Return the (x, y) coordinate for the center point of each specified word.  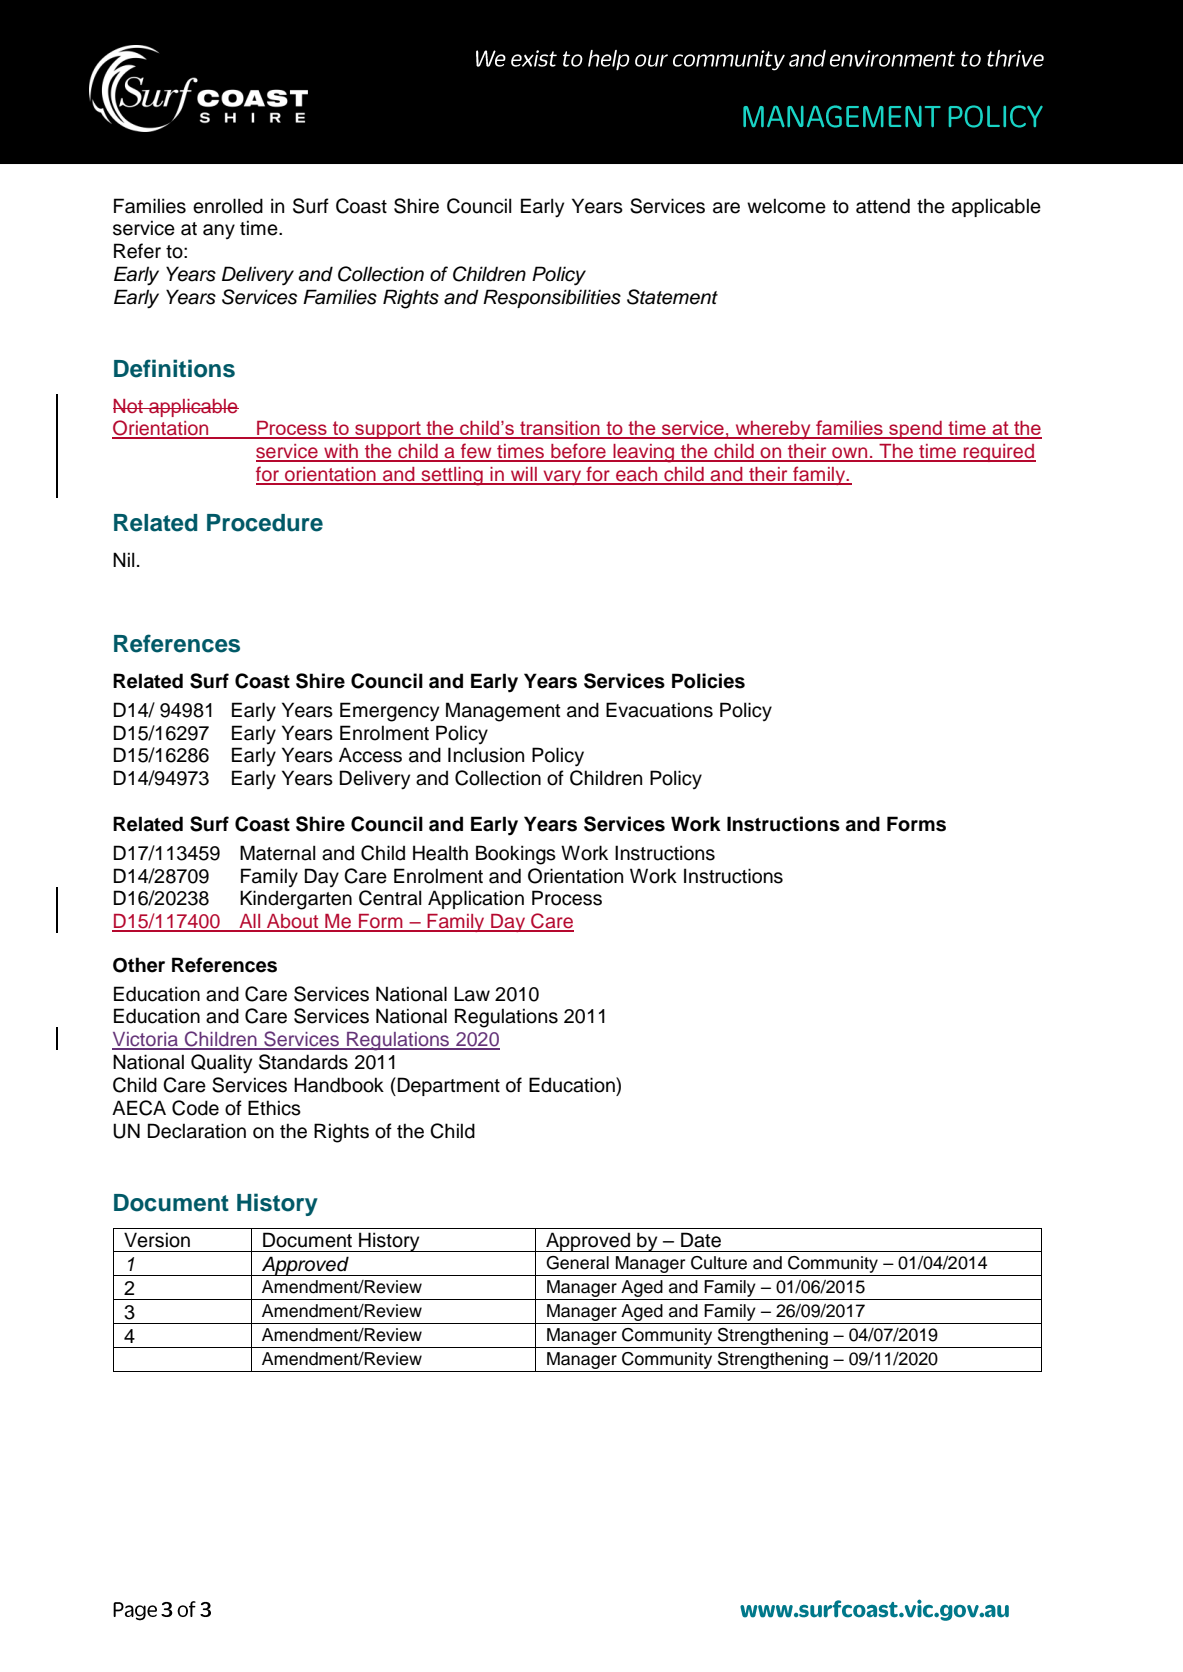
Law (472, 994)
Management (503, 712)
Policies (708, 681)
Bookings (516, 855)
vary (562, 477)
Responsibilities (552, 298)
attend (883, 206)
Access (370, 755)
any (219, 231)
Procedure (265, 523)
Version (157, 1240)
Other (139, 965)
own (850, 454)
